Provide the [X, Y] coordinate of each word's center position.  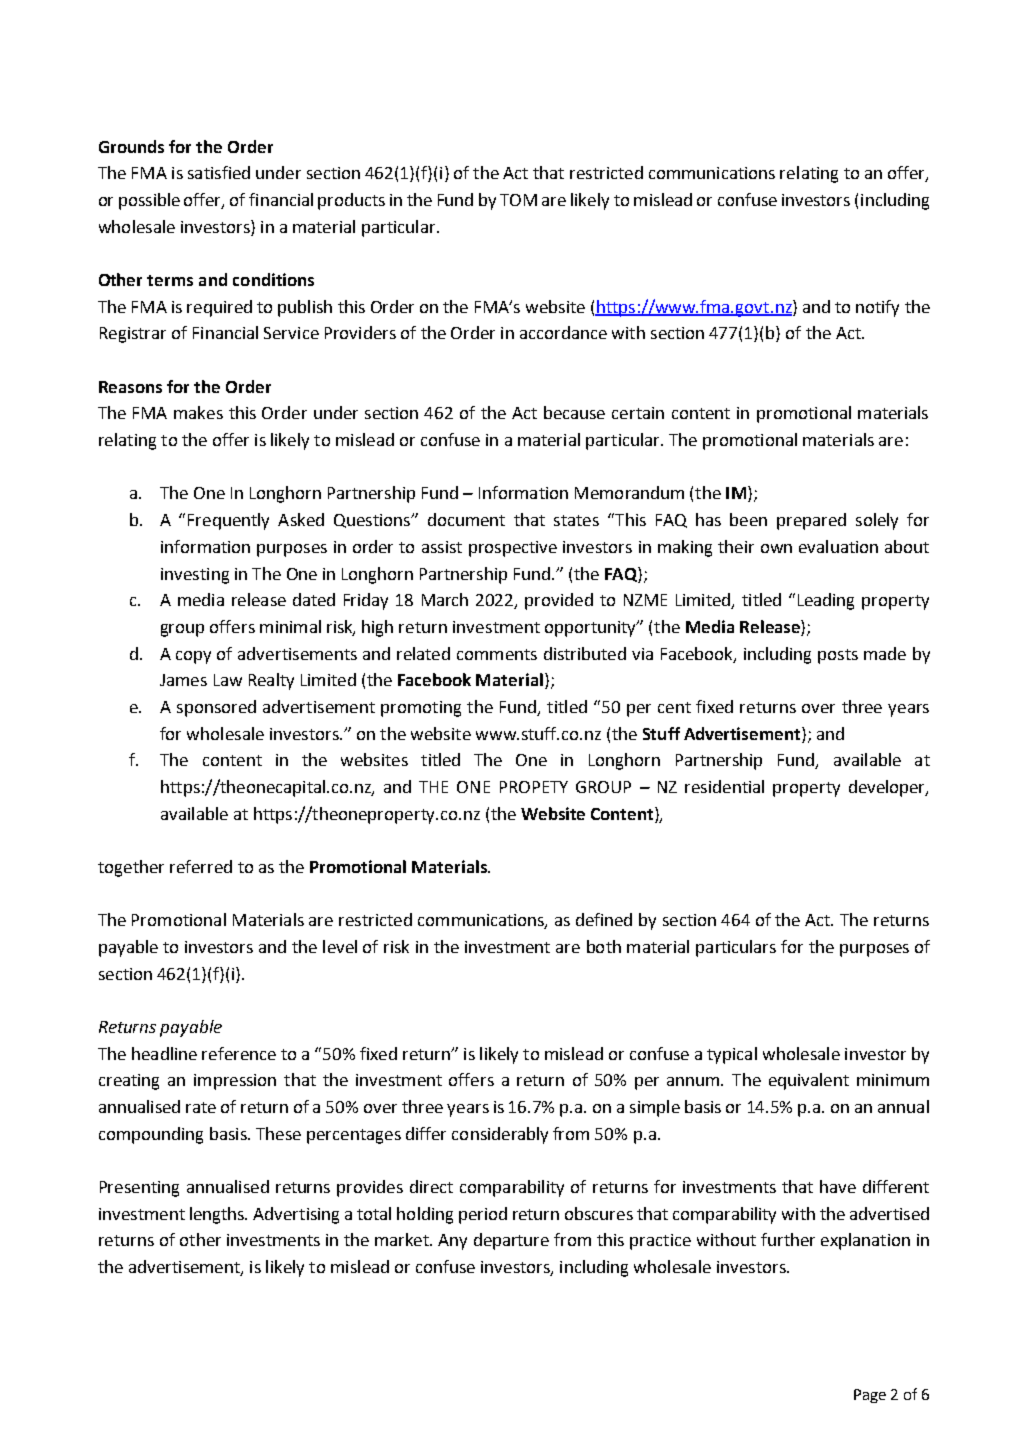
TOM [518, 200]
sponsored [216, 708]
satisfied [219, 172]
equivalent [809, 1081]
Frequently [228, 521]
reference [239, 1053]
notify [877, 308]
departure [511, 1241]
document [466, 519]
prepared [811, 521]
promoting [421, 709]
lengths [218, 1215]
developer [888, 788]
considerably [500, 1135]
